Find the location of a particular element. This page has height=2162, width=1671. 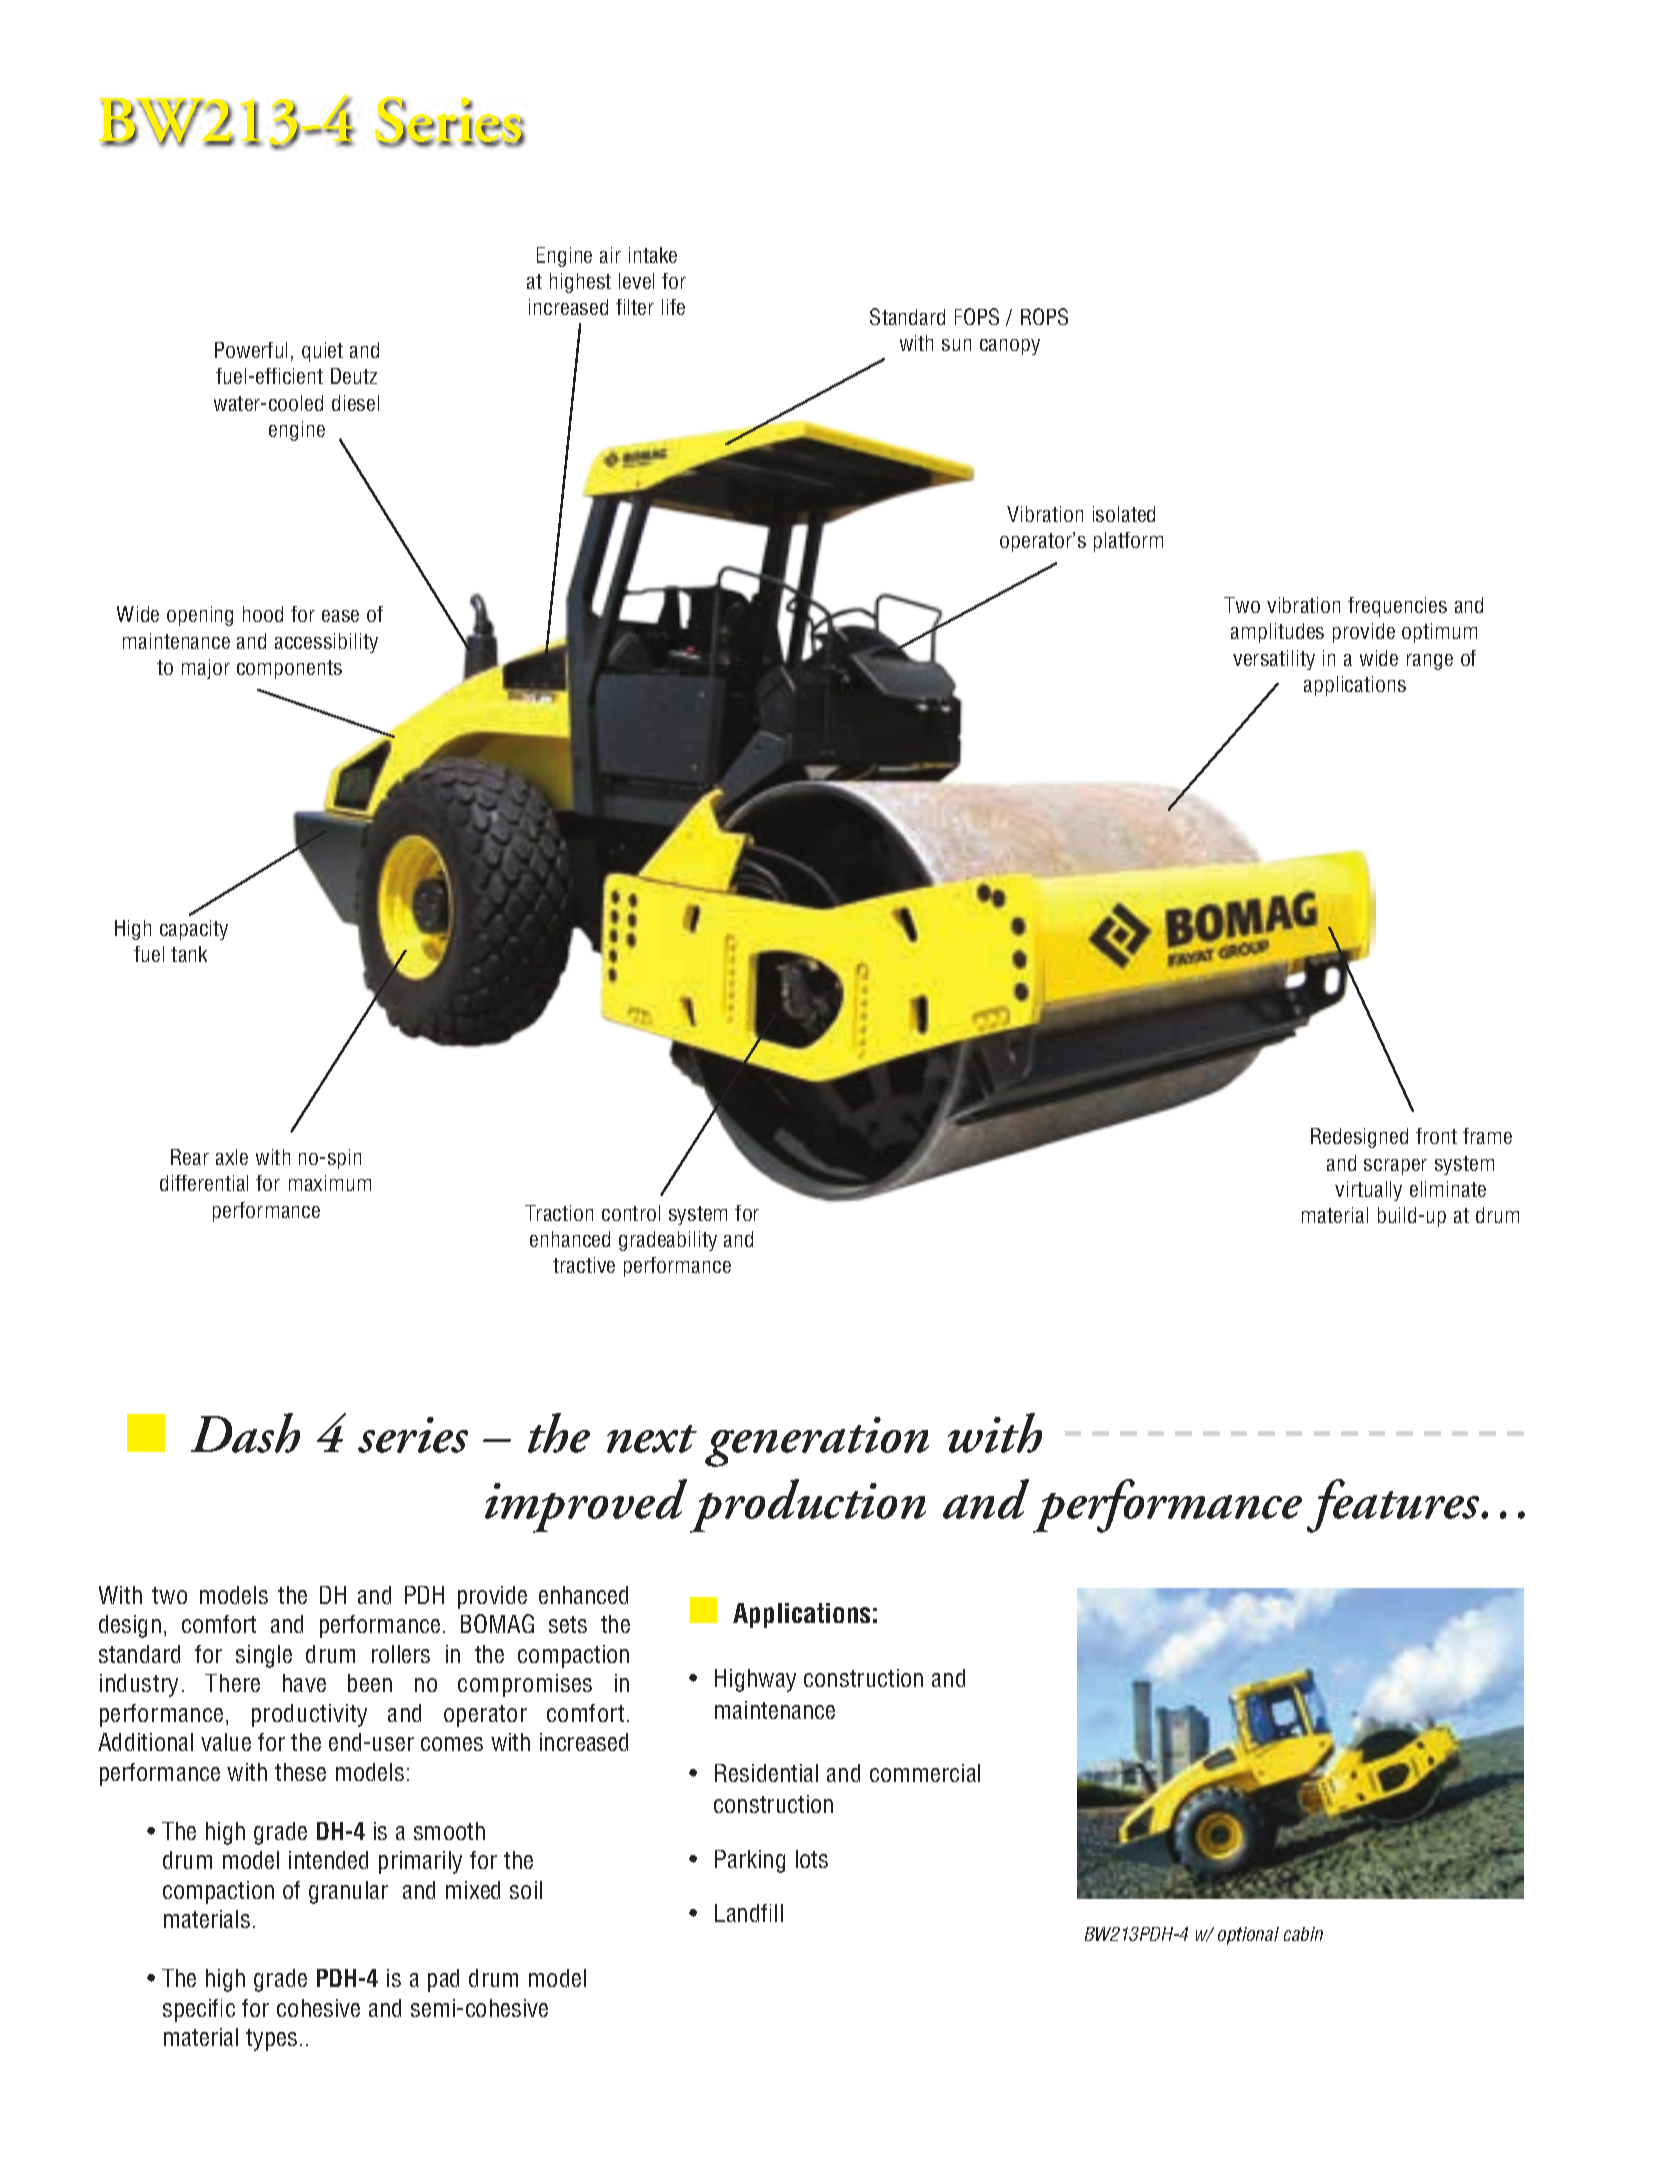

life is located at coordinates (673, 307).
